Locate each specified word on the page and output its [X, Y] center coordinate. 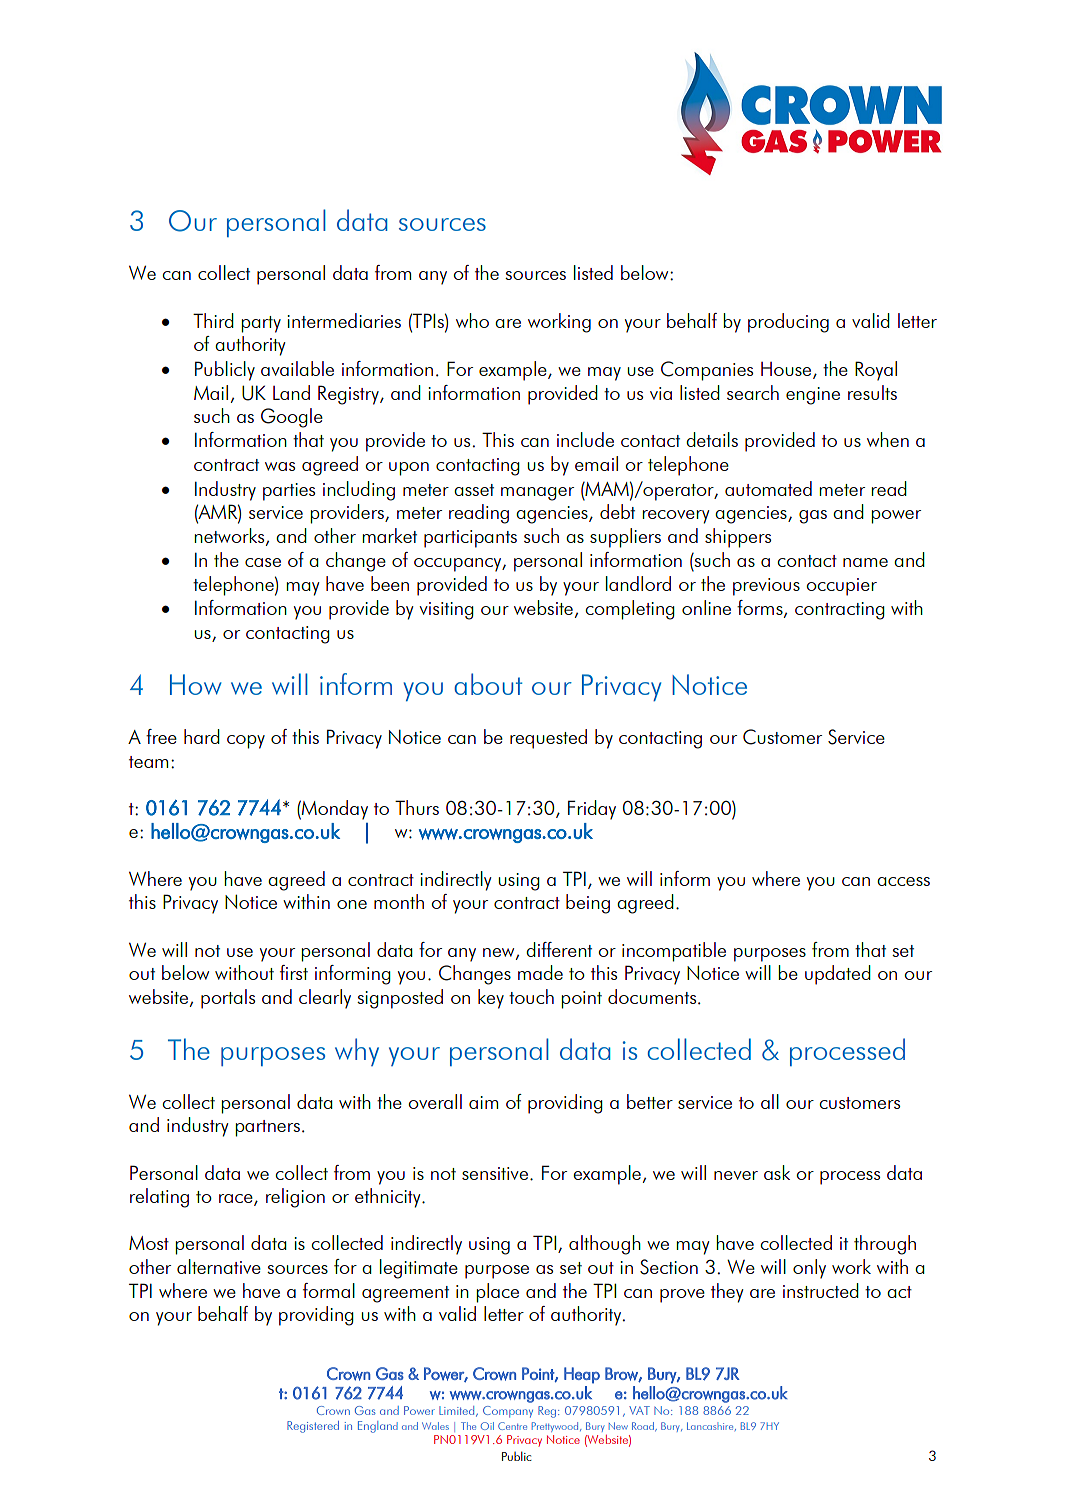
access [903, 881]
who [472, 320]
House [787, 370]
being [588, 904]
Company [508, 1412]
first [294, 972]
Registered [313, 1427]
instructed [821, 1290]
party [261, 324]
